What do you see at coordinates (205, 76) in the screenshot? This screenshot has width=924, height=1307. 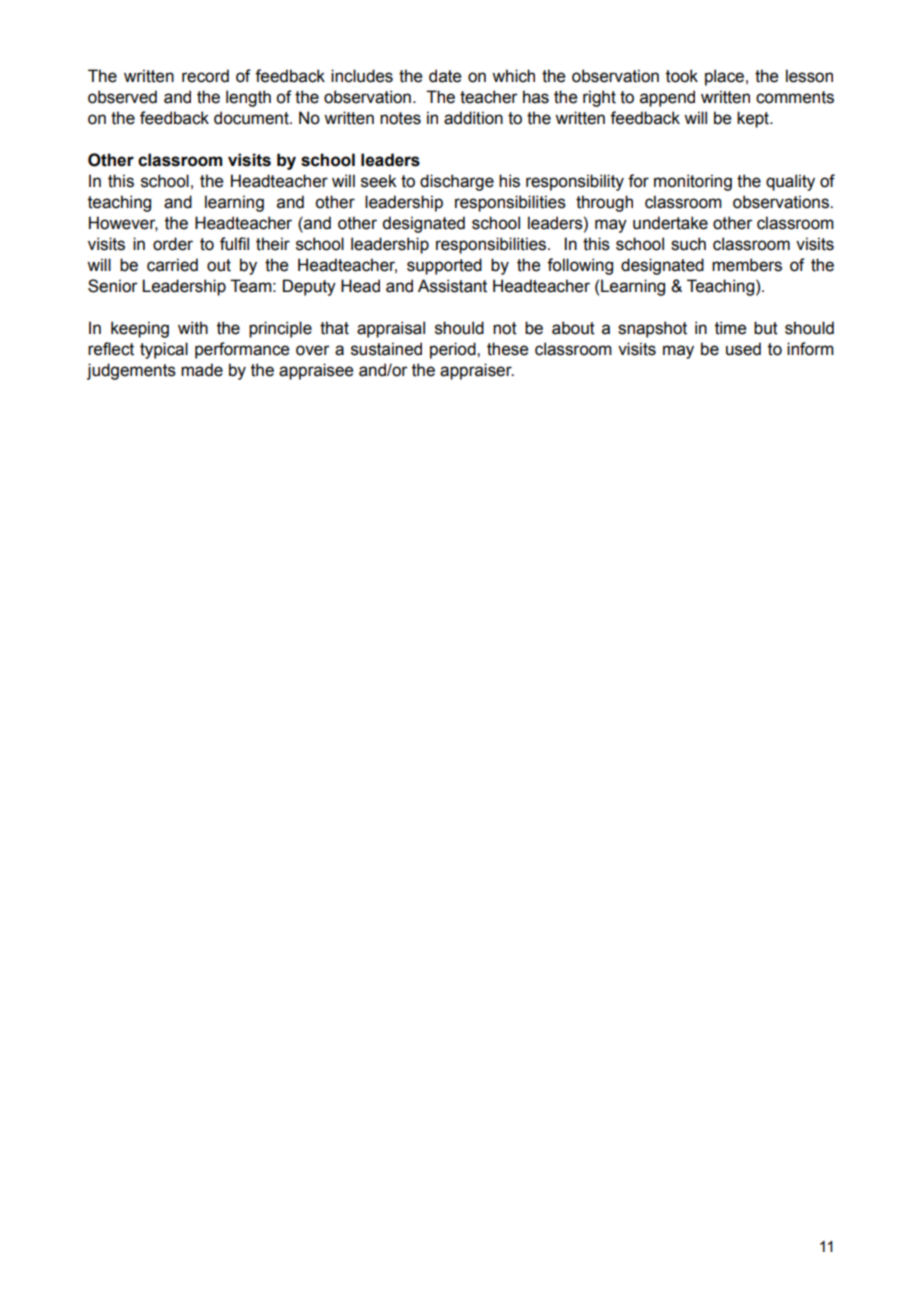 I see `record` at bounding box center [205, 76].
